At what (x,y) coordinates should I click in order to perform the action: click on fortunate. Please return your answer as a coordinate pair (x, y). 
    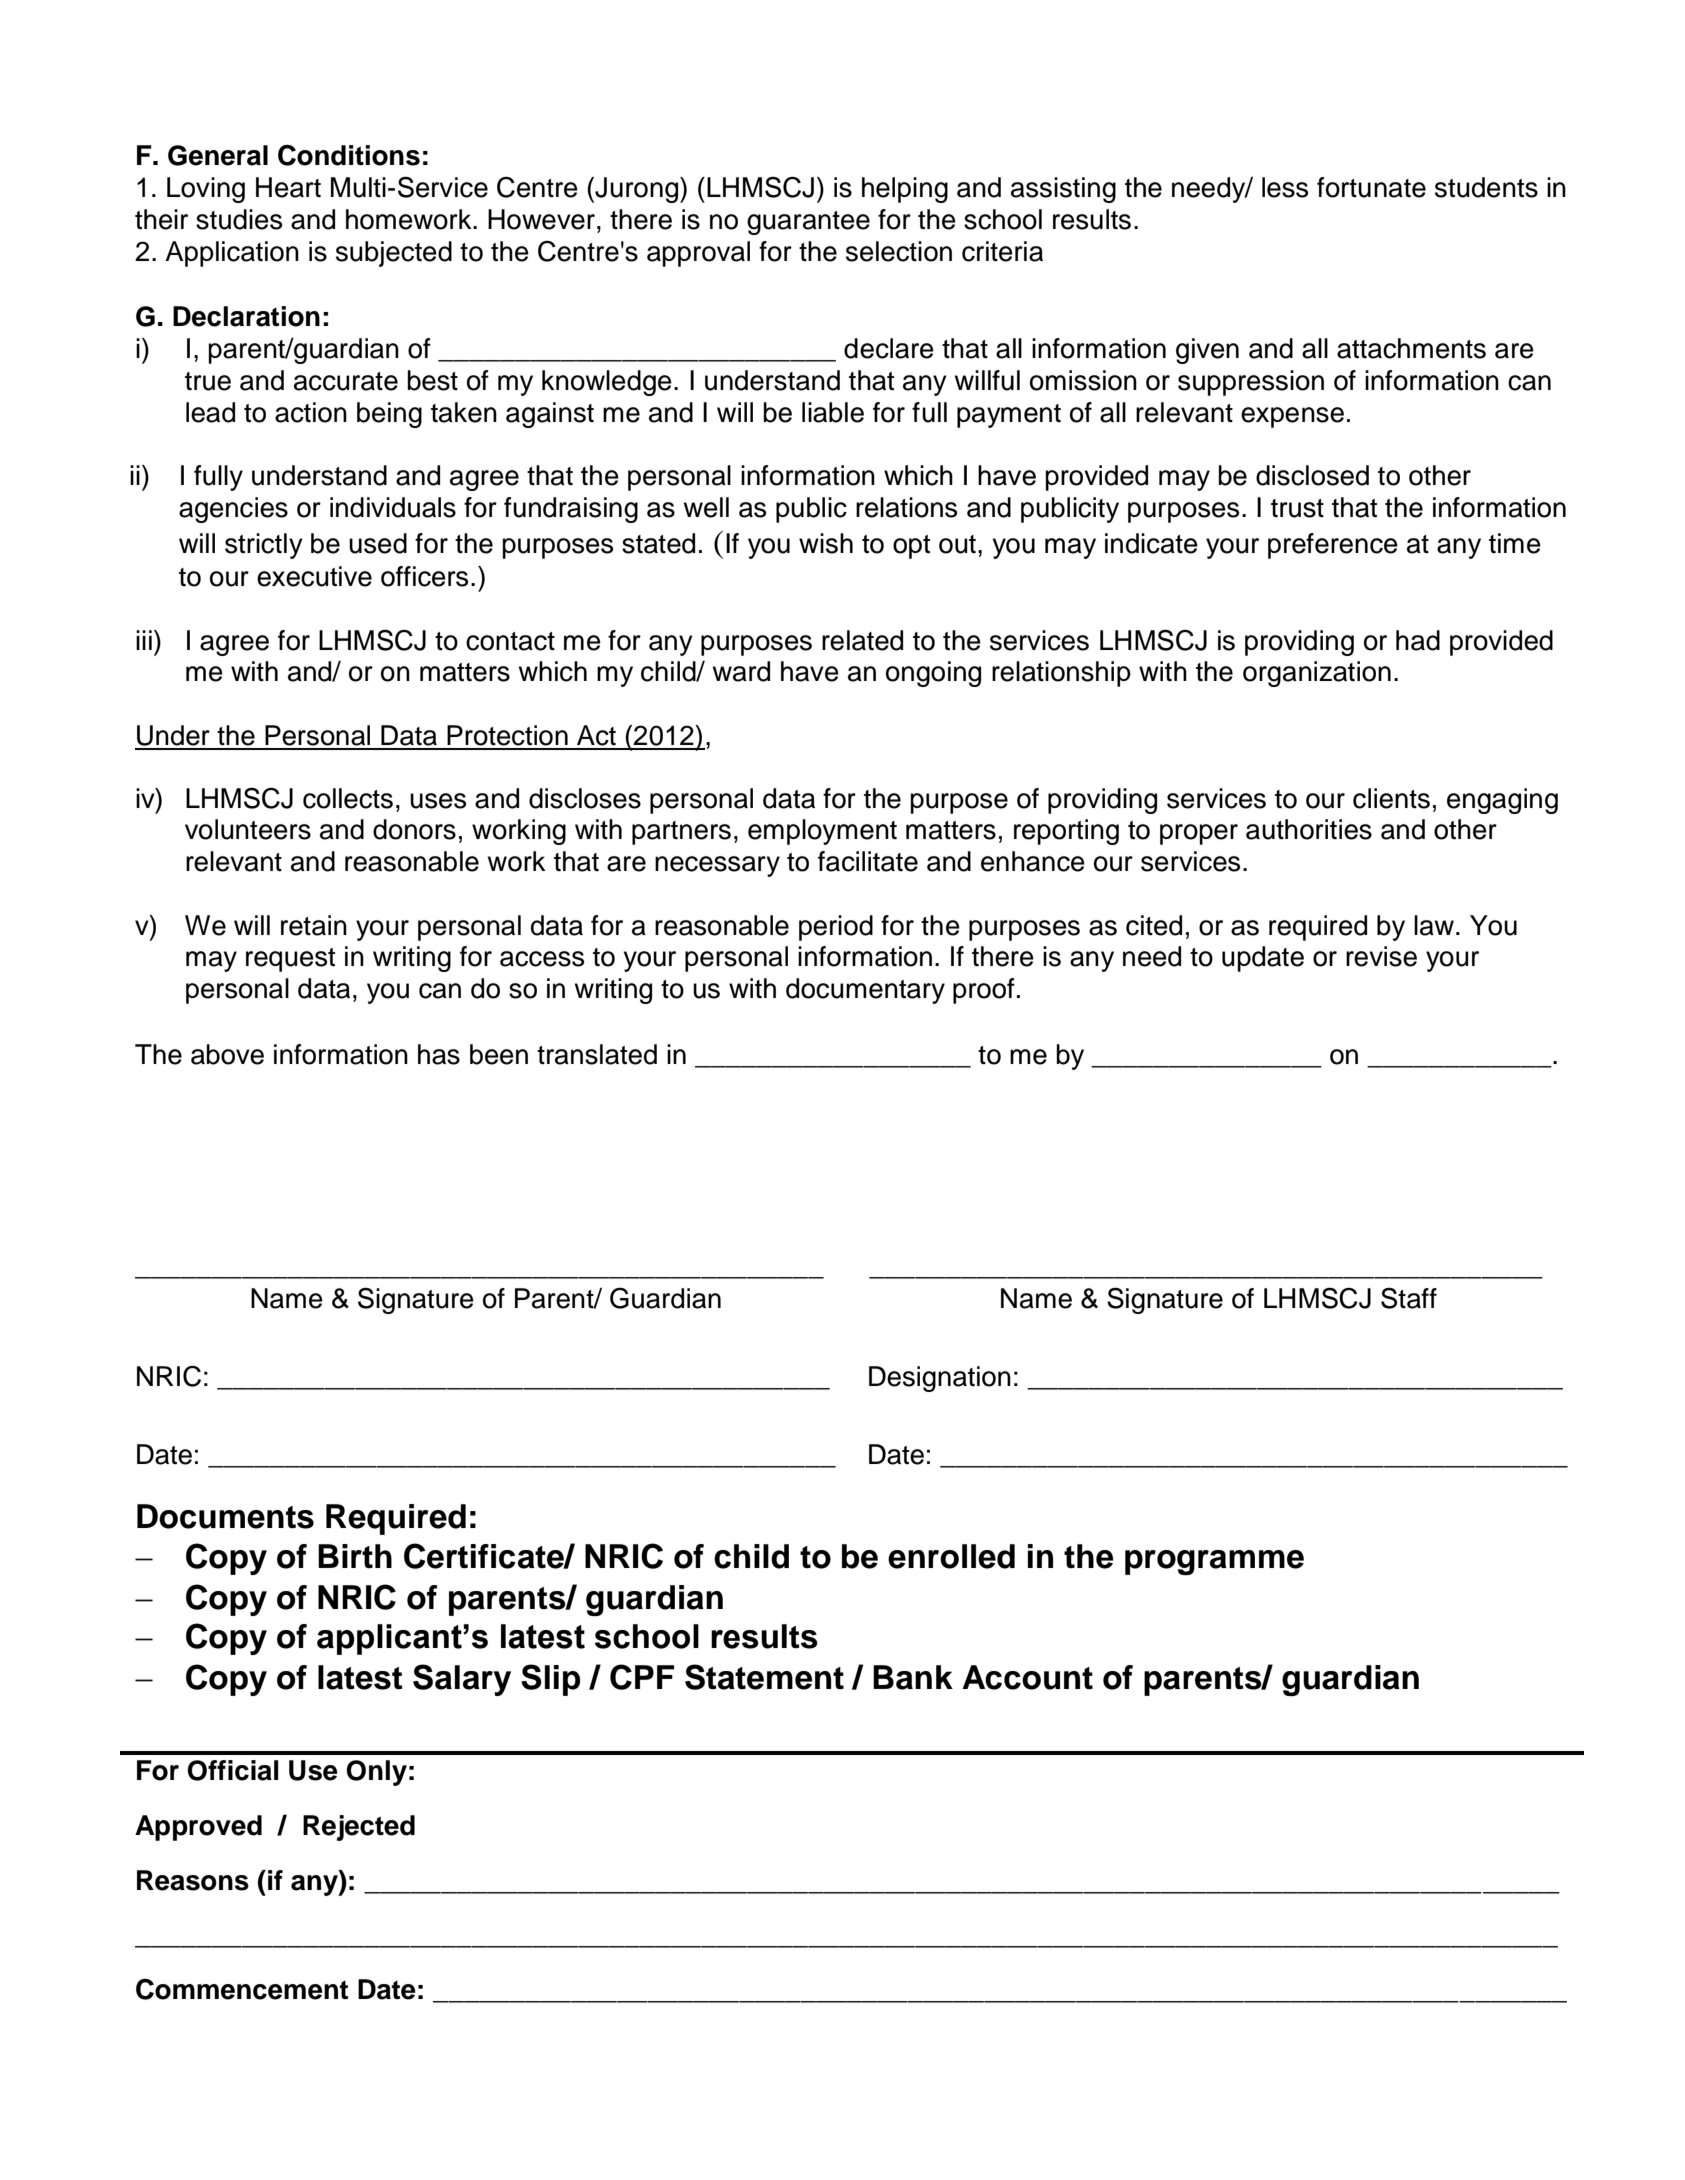
    Looking at the image, I should click on (1371, 187).
